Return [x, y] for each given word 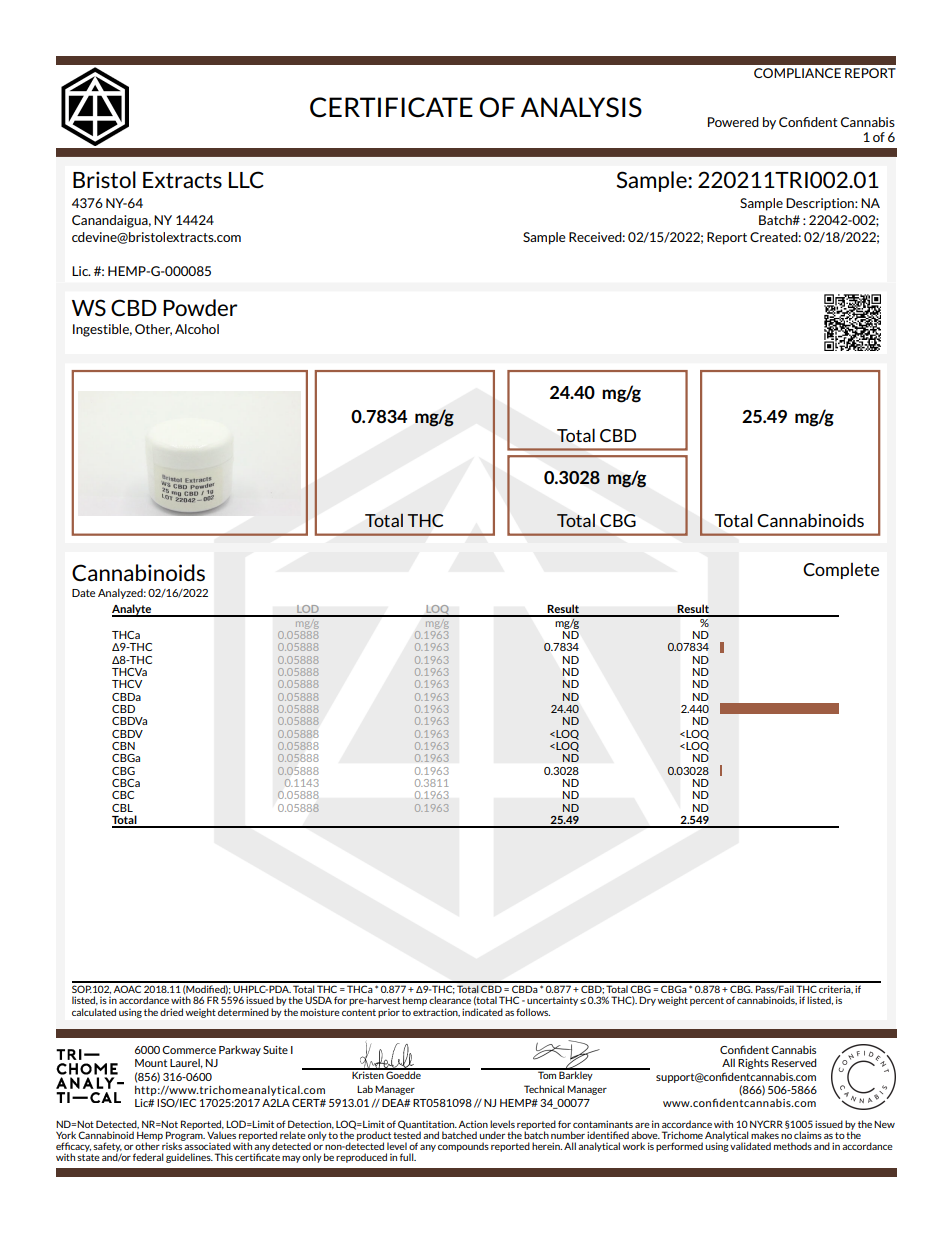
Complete [841, 571]
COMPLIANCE [797, 73]
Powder [200, 307]
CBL [122, 808]
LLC [246, 179]
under [492, 1135]
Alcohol [197, 329]
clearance [450, 1000]
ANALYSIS [581, 107]
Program [185, 1136]
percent [707, 1001]
